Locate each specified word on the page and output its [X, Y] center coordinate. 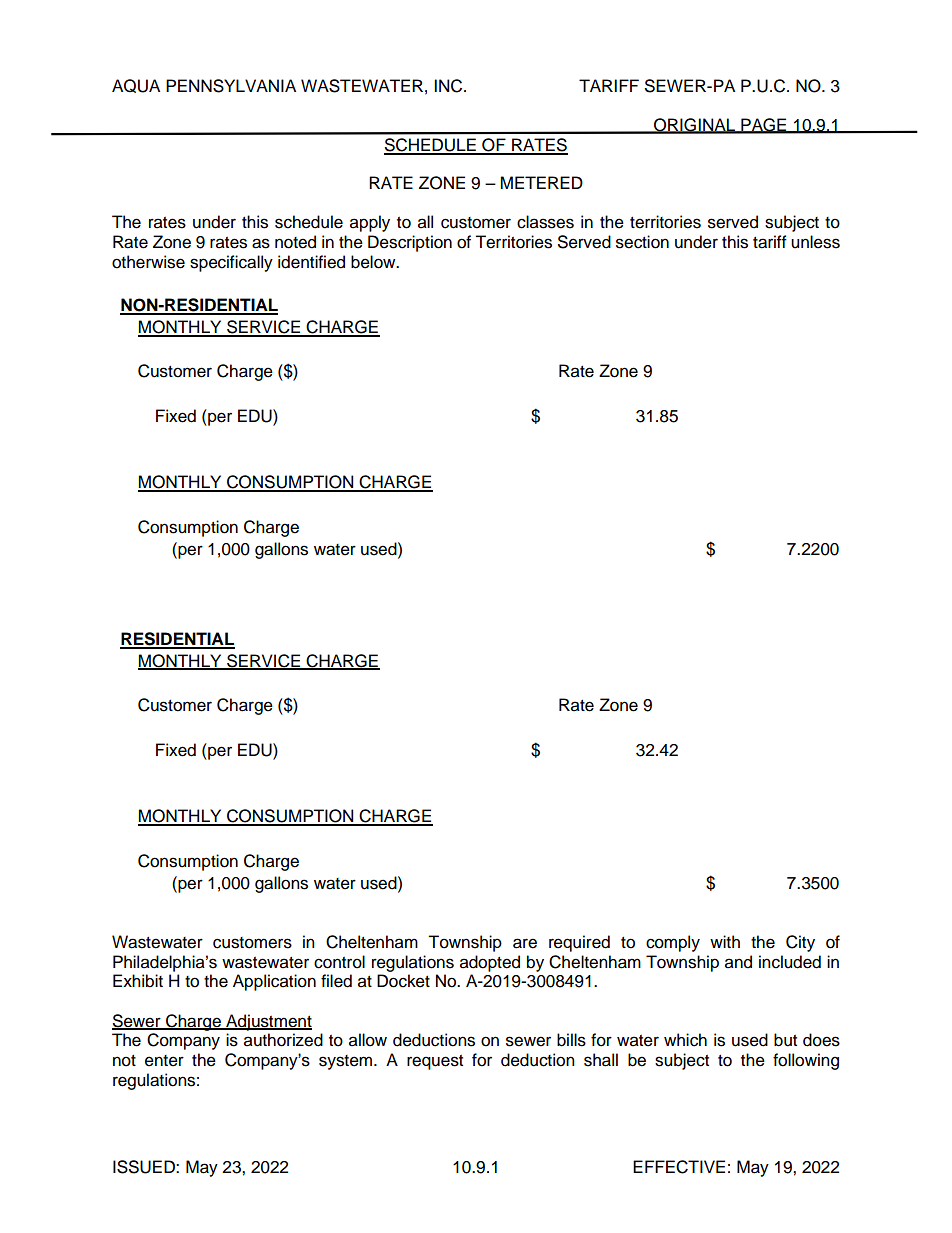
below [374, 262]
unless [815, 242]
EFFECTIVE [679, 1167]
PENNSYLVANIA [231, 86]
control [339, 962]
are [525, 943]
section [642, 242]
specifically [231, 263]
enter [164, 1061]
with [725, 941]
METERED [541, 182]
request [435, 1062]
